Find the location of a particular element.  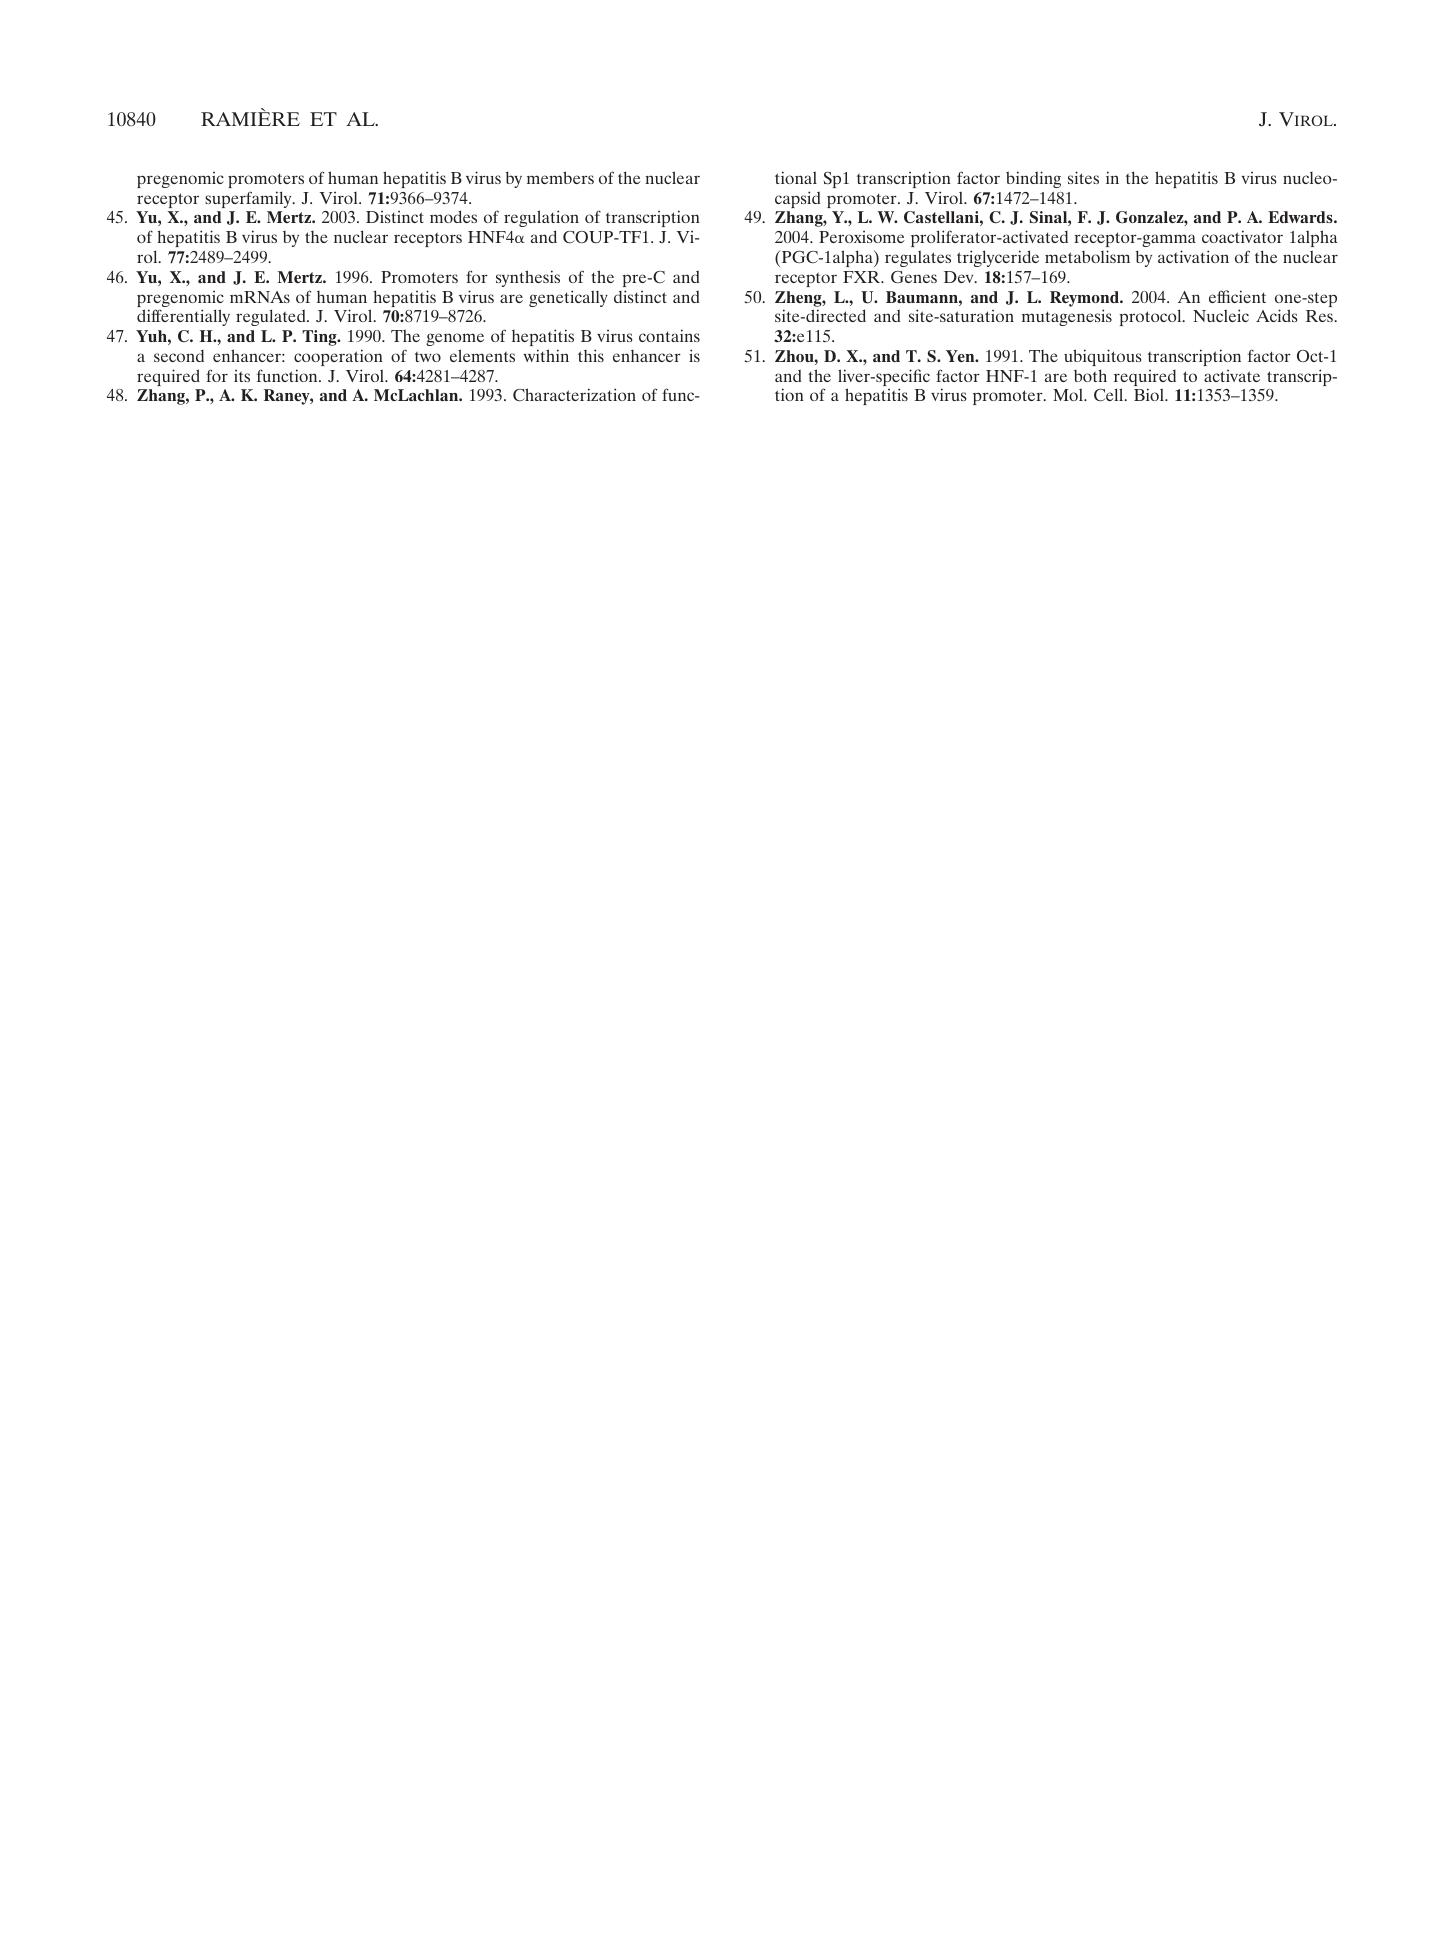

Peroxisome is located at coordinates (862, 237).
